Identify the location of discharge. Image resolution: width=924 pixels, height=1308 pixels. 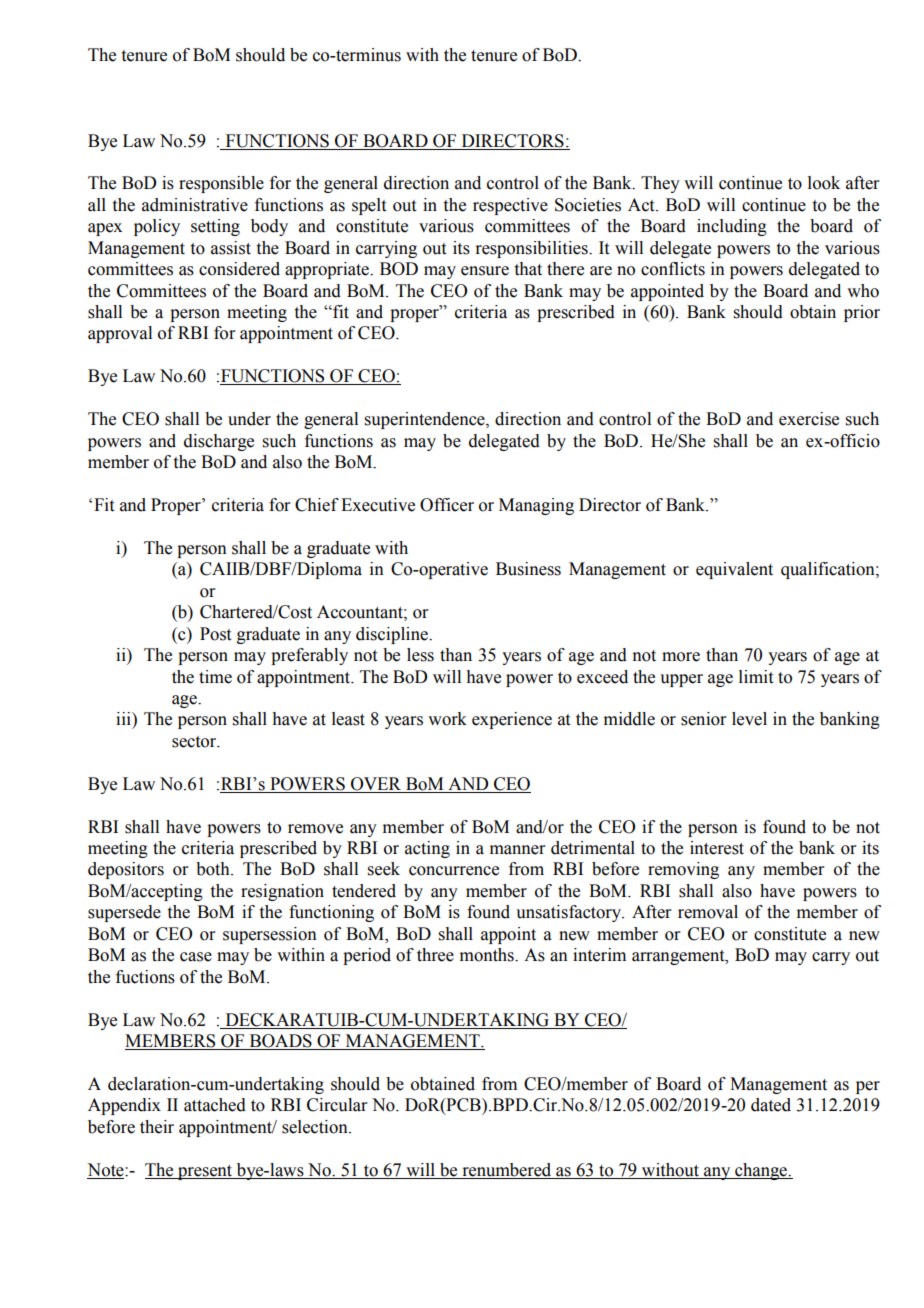
(219, 442).
